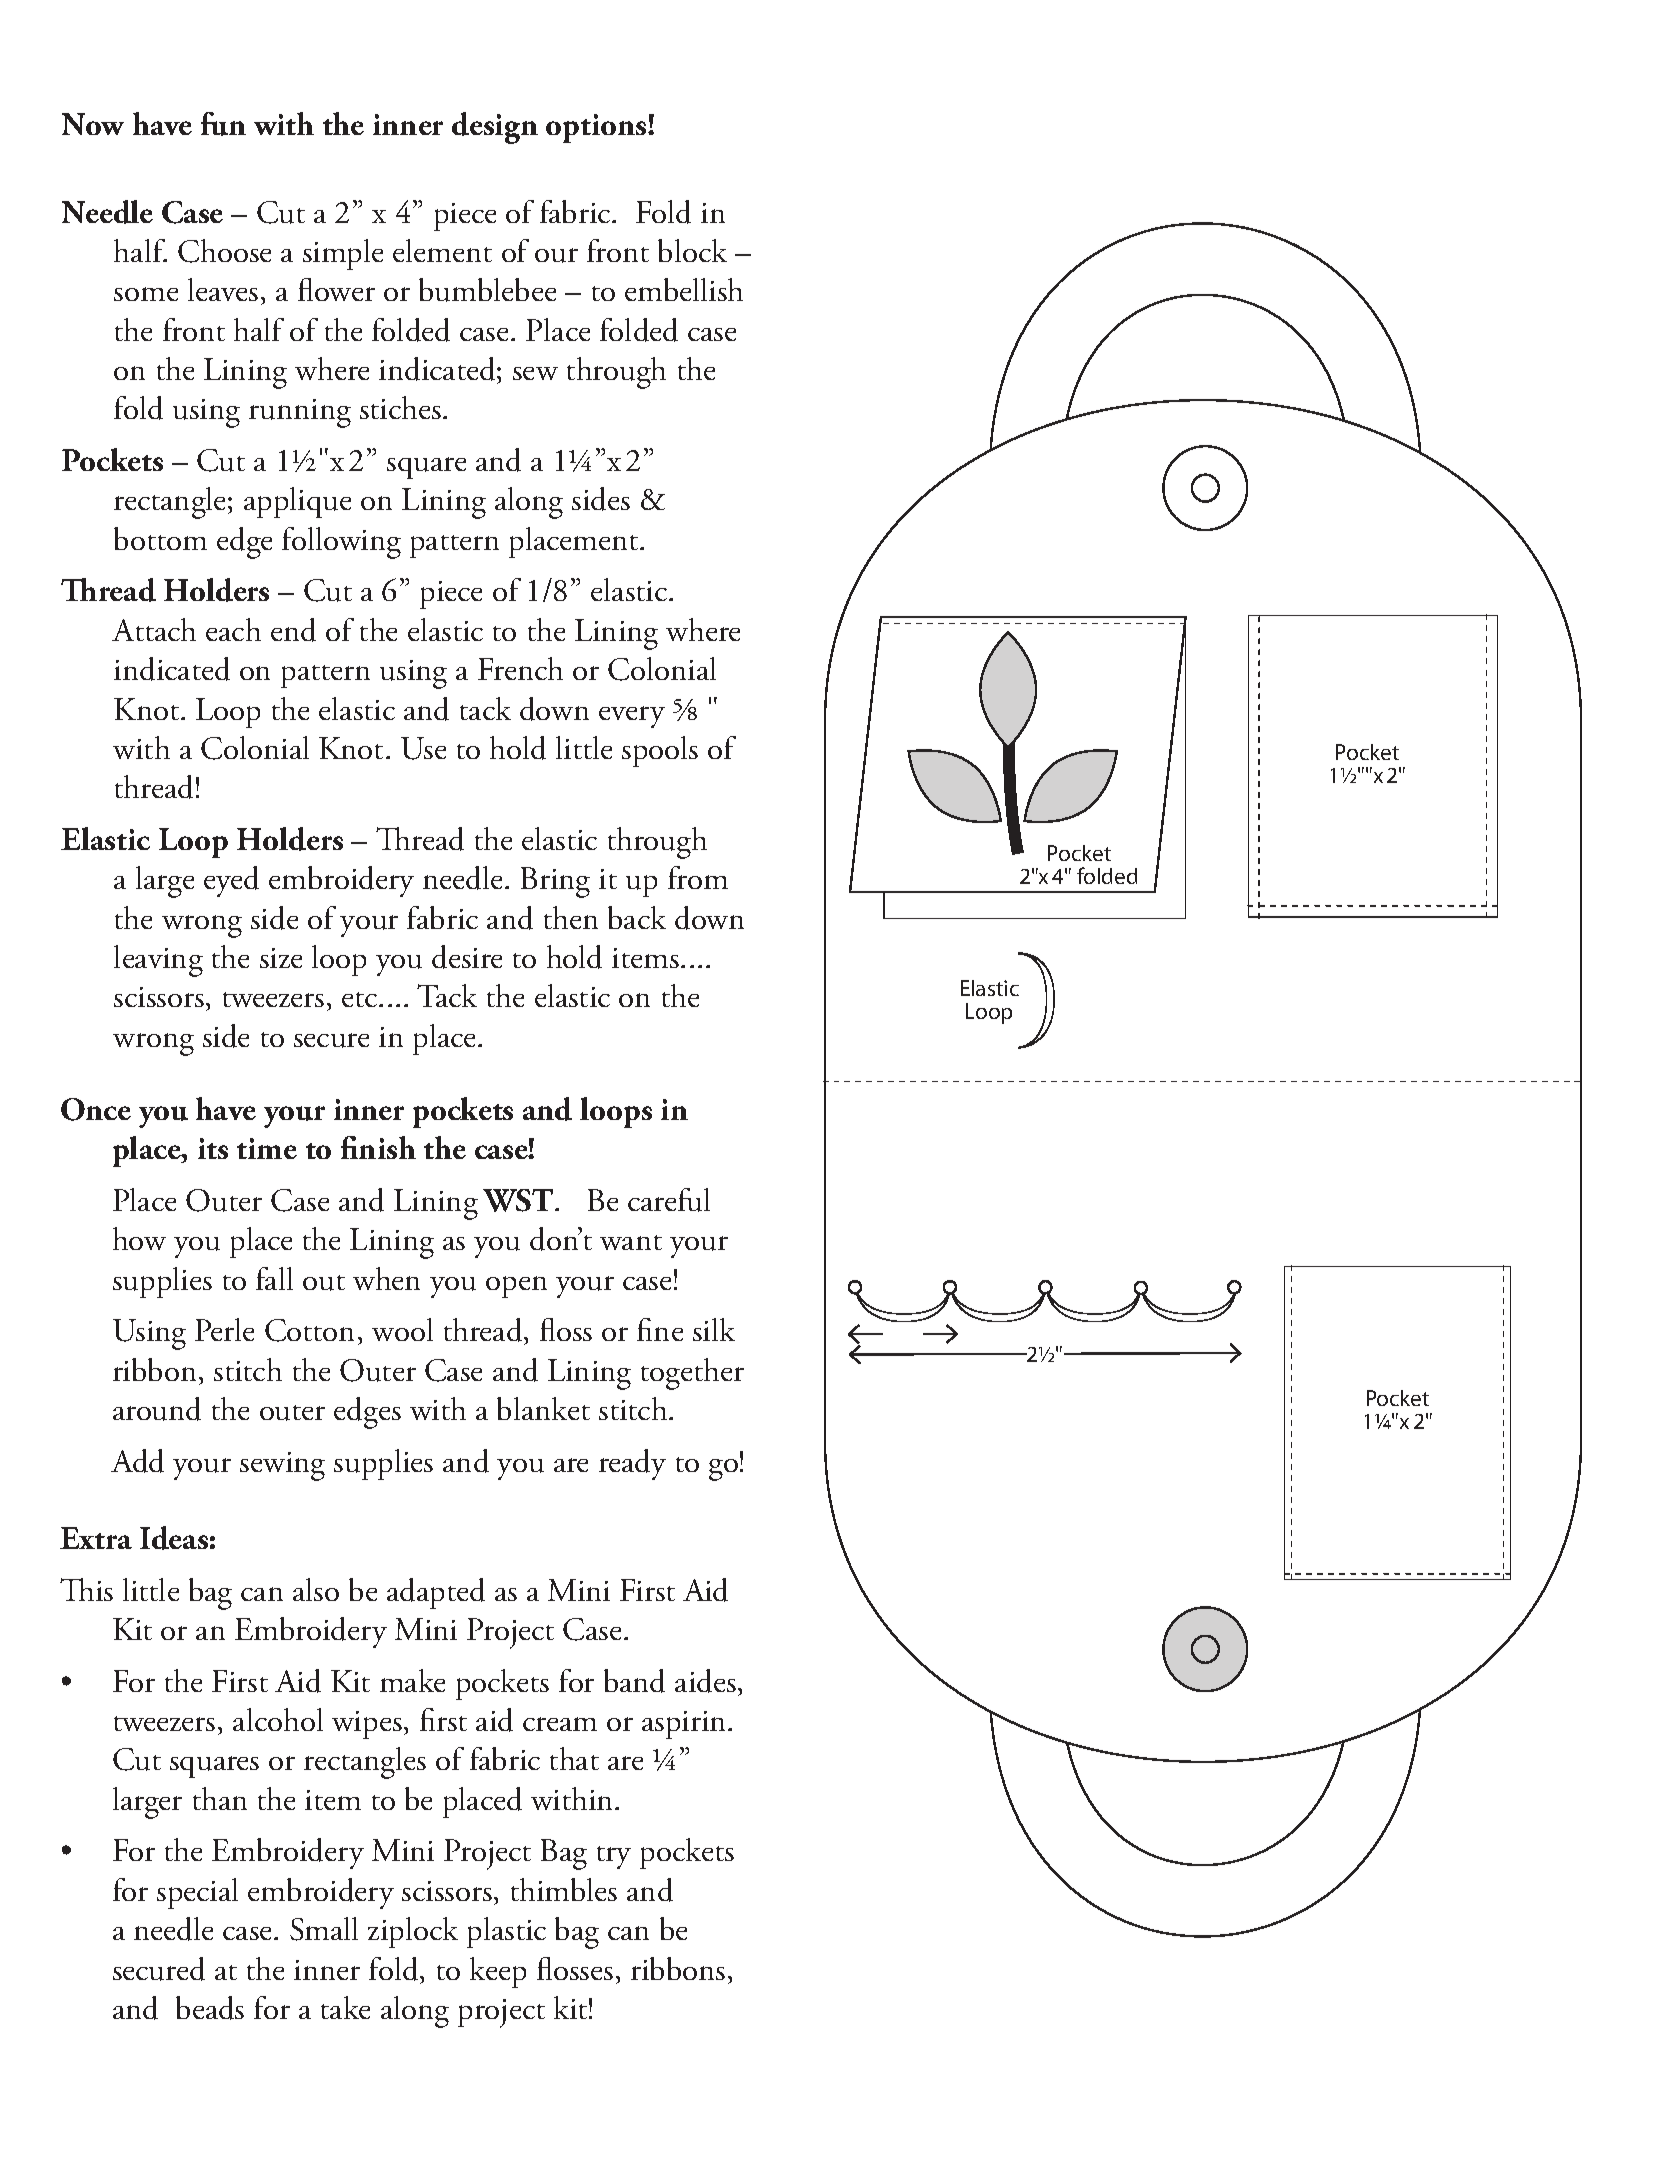 The image size is (1673, 2165). Describe the element at coordinates (614, 1857) in the document. I see `try` at that location.
